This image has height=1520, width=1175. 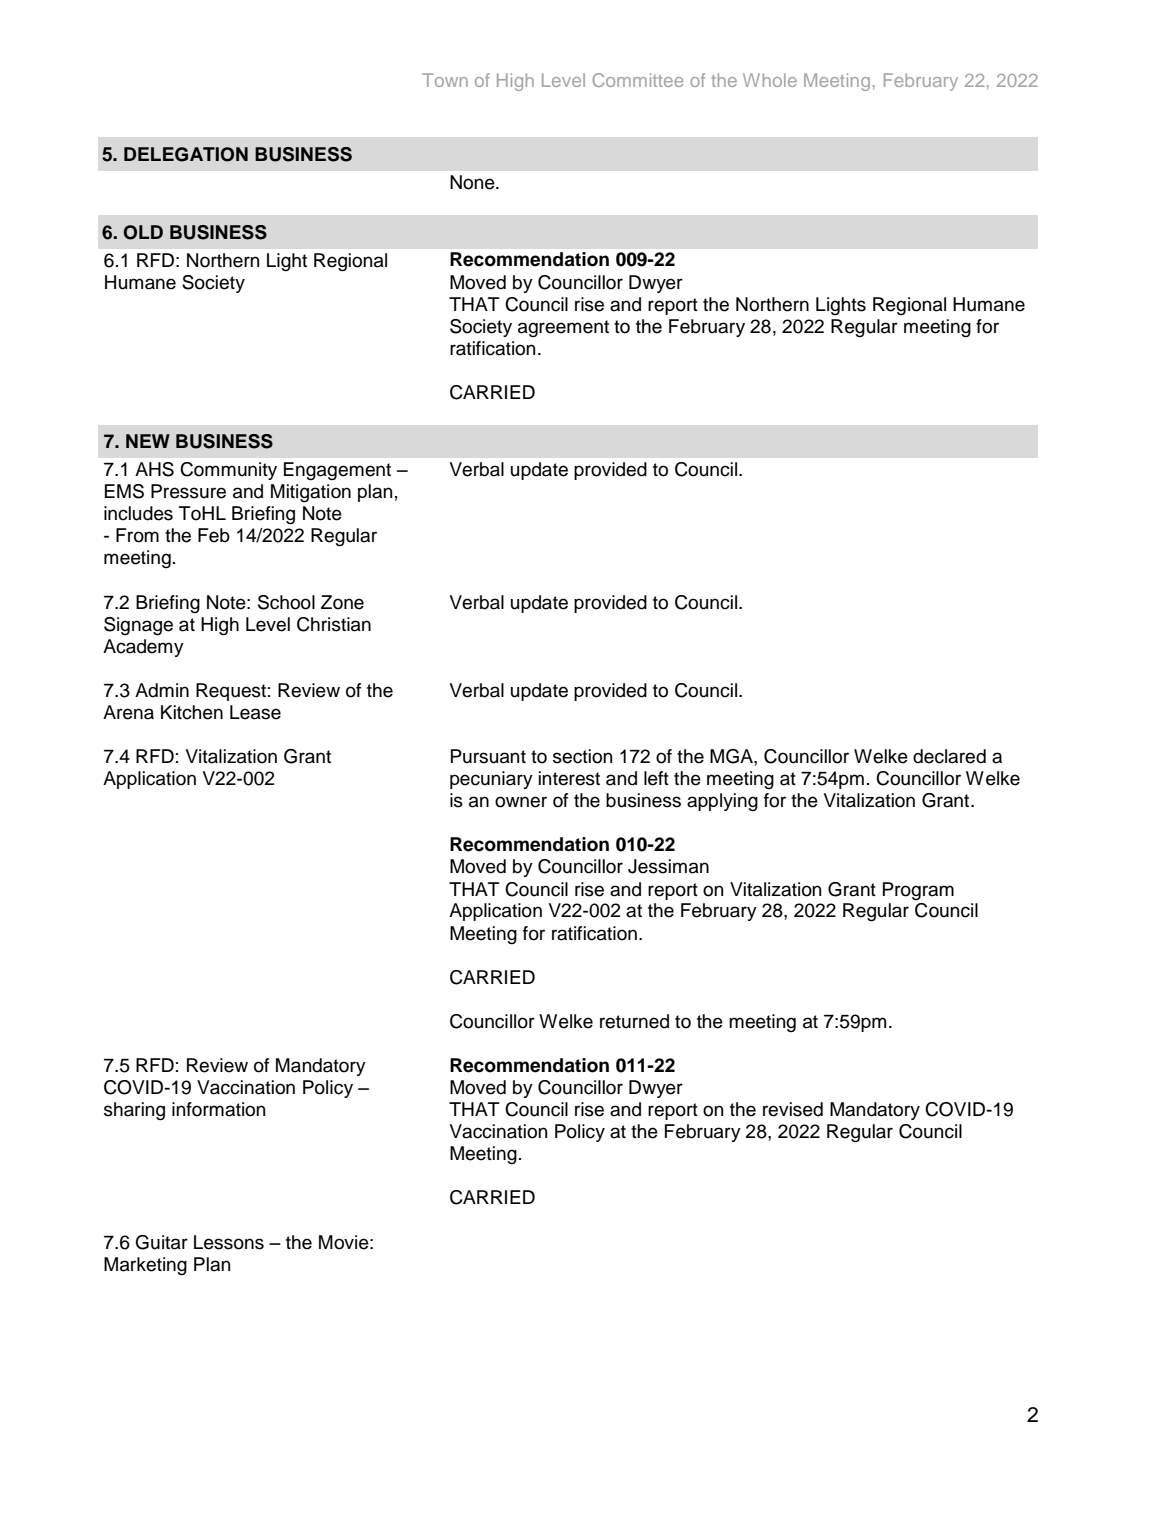 I want to click on Lessons, so click(x=229, y=1242).
